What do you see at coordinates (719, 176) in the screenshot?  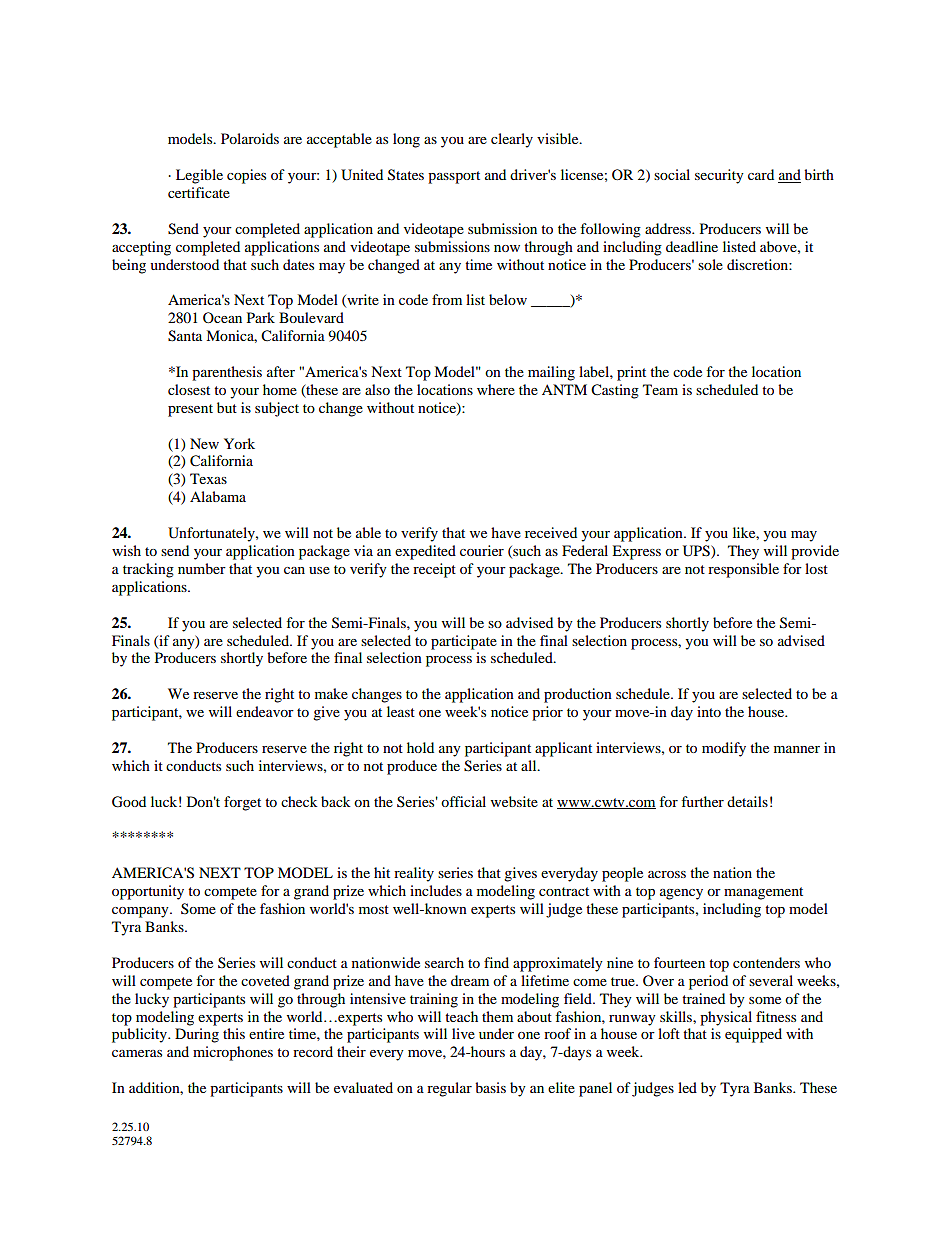 I see `security` at bounding box center [719, 176].
